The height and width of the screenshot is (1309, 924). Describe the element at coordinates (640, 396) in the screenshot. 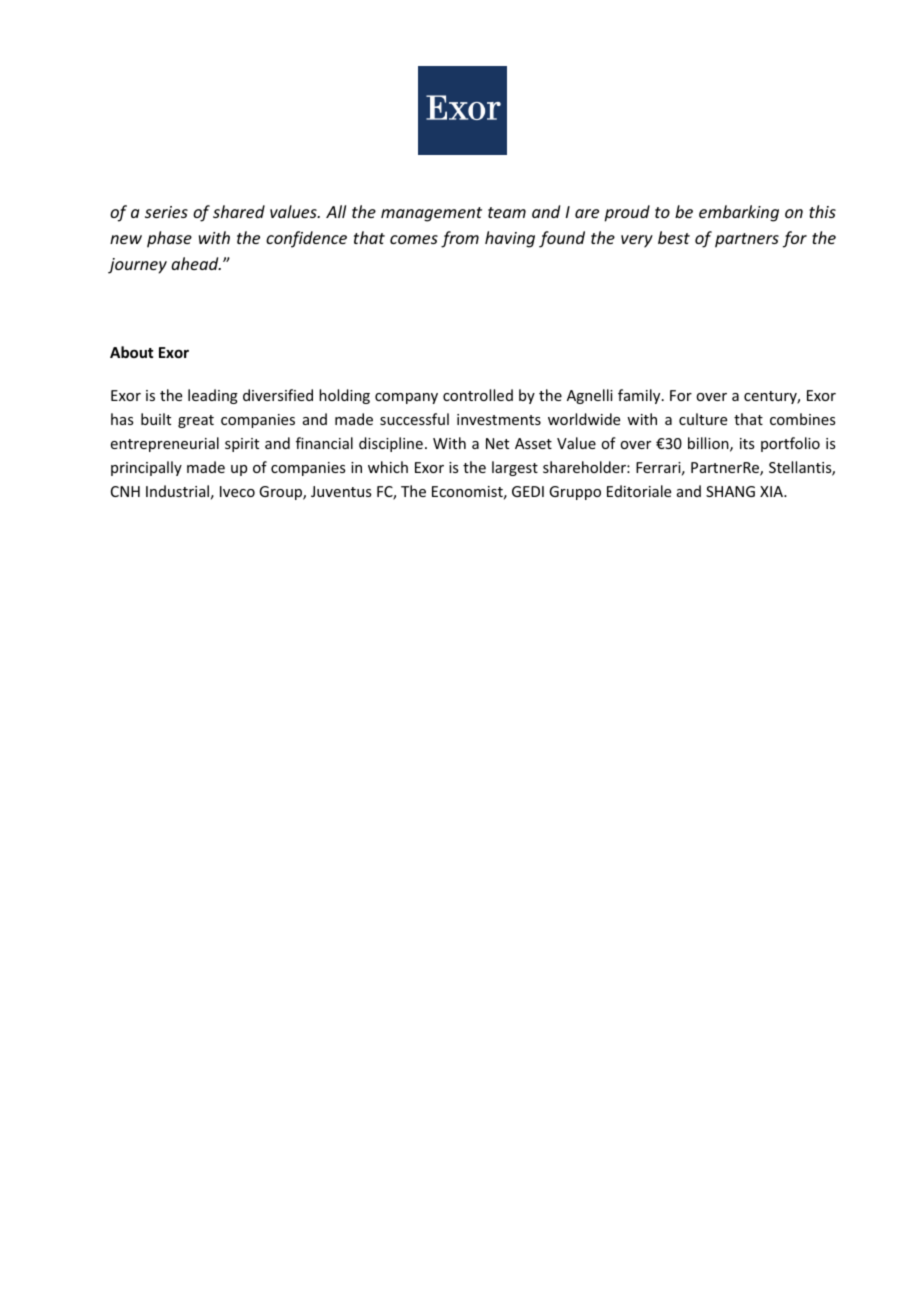

I see `family` at that location.
